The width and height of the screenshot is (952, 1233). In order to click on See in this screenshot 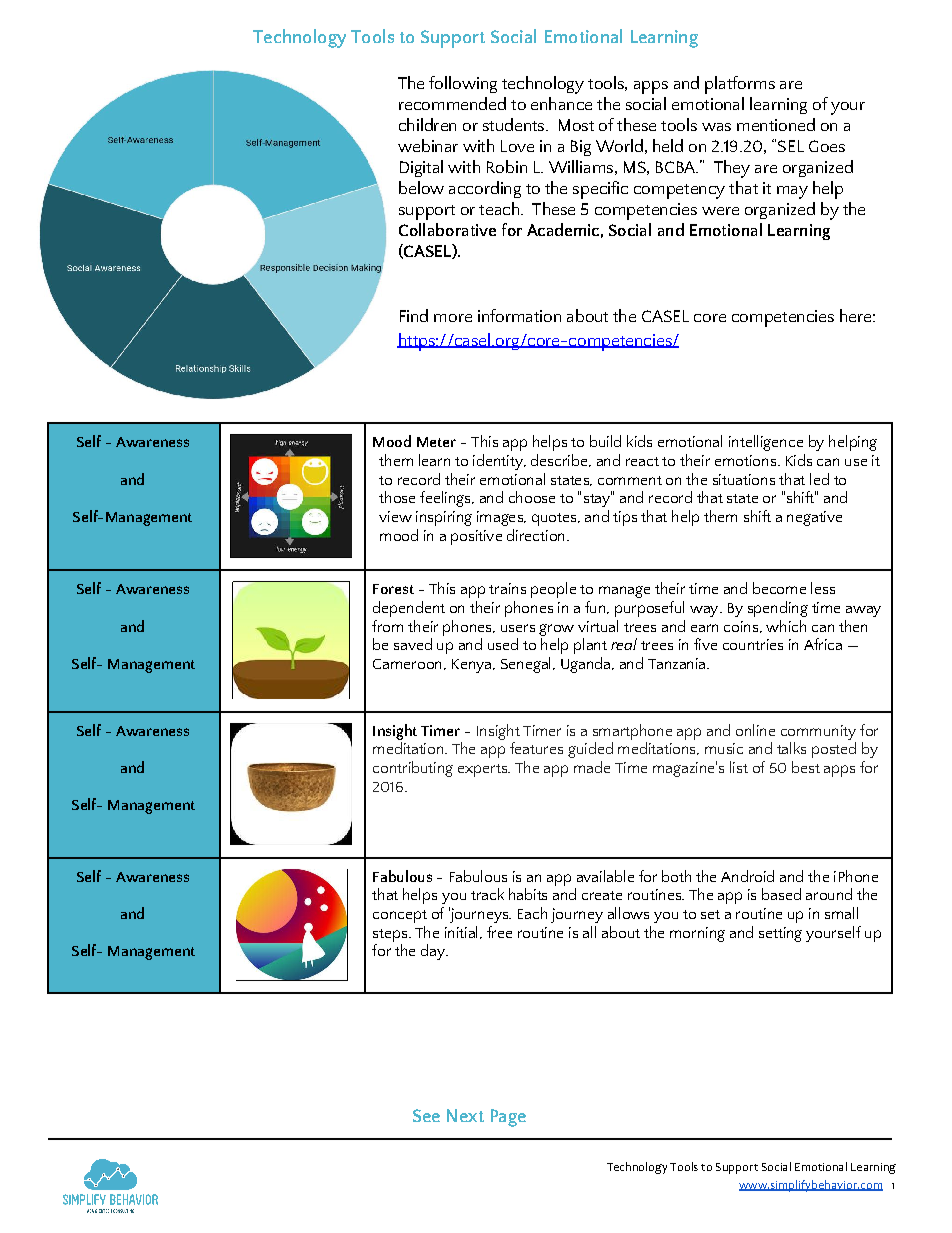, I will do `click(426, 1115)`.
